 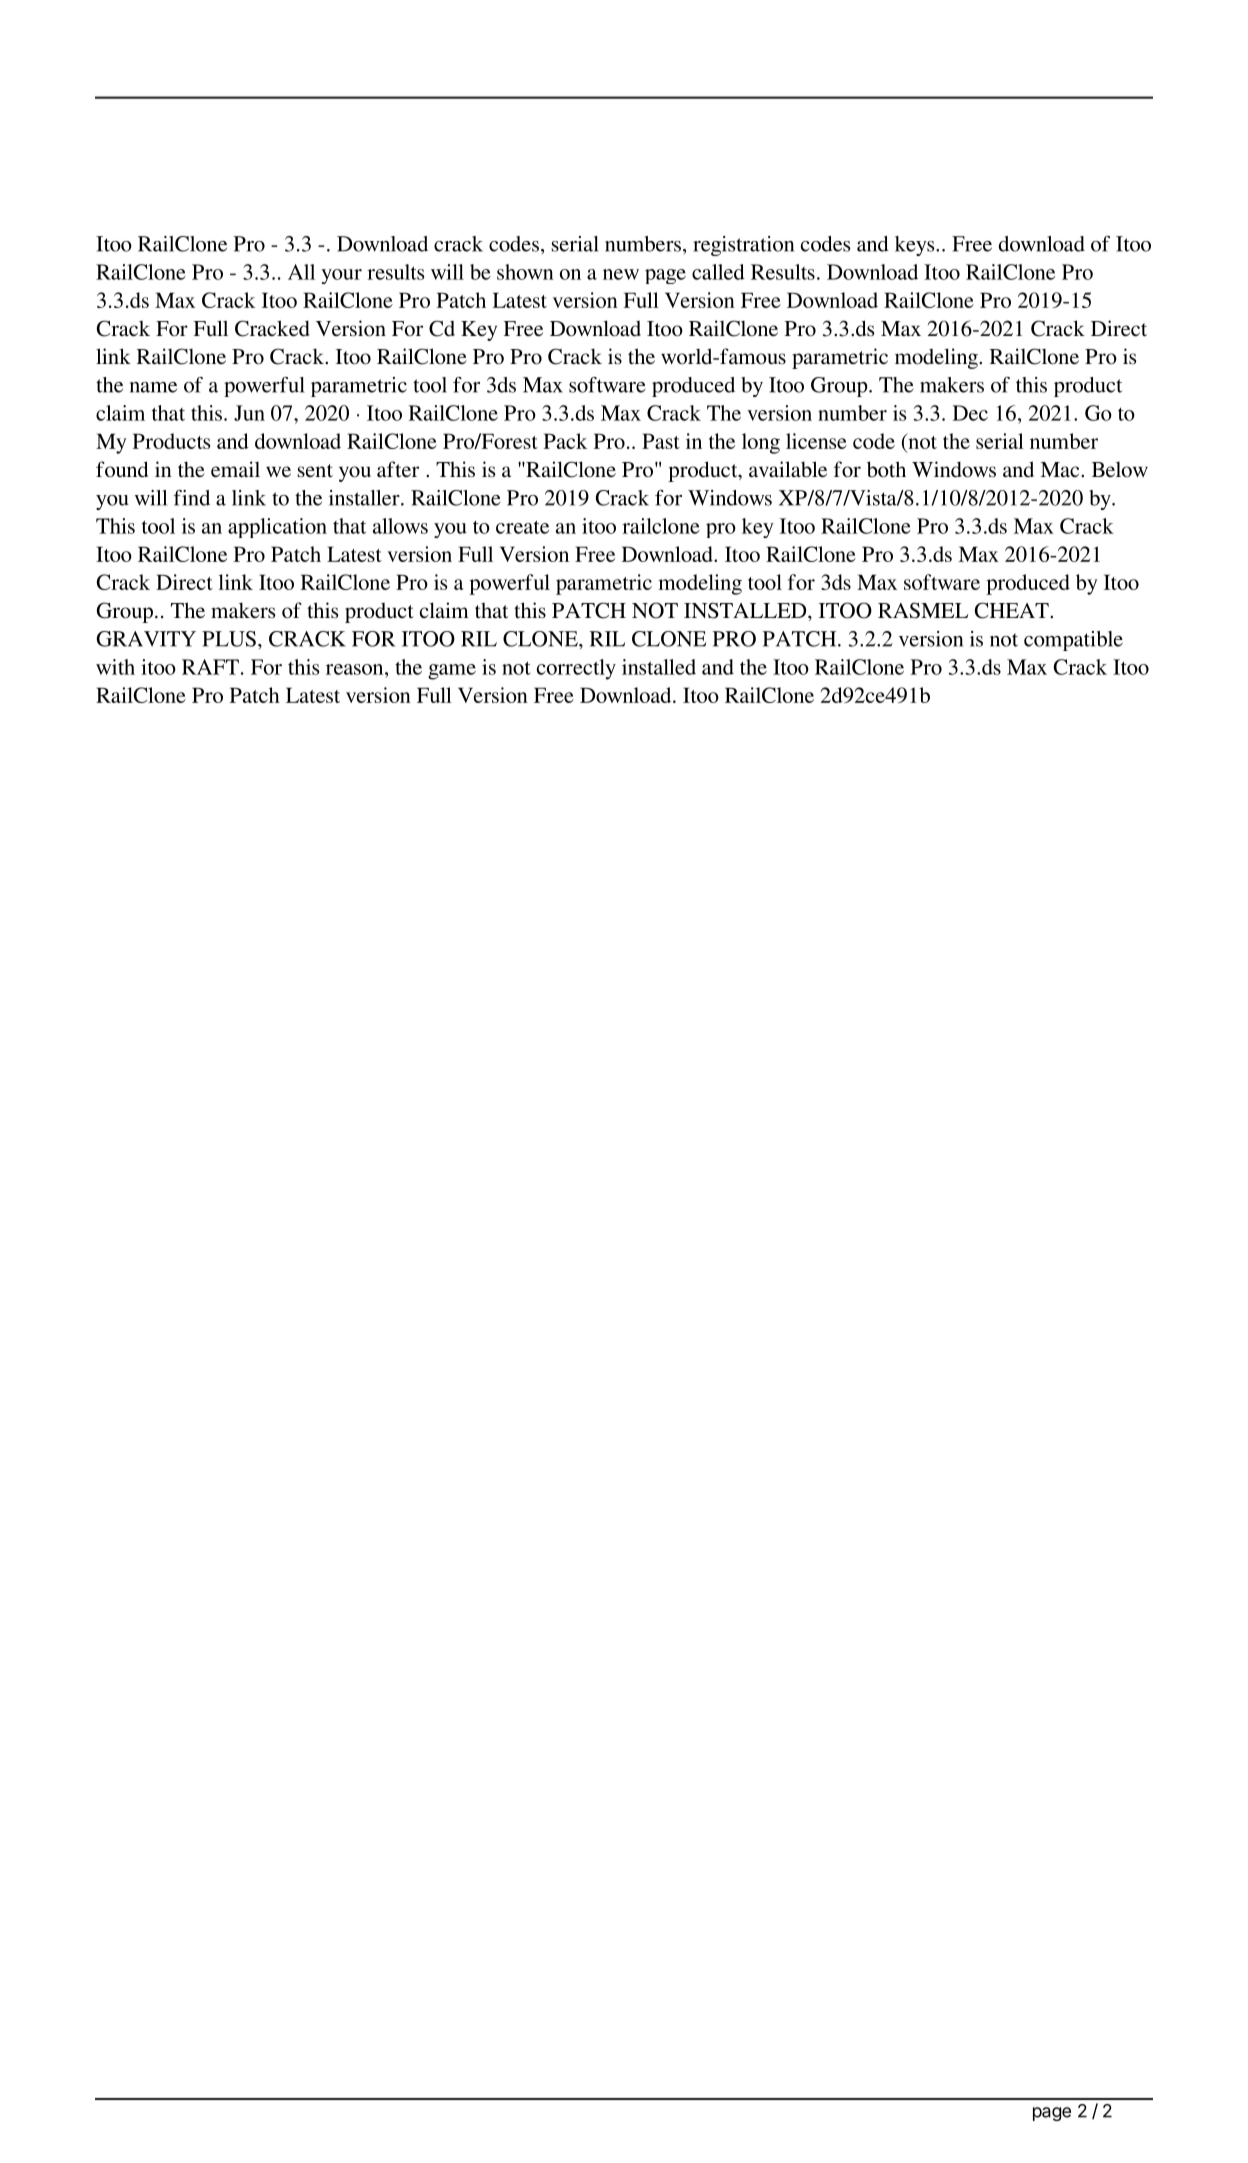 I want to click on your, so click(x=341, y=276).
